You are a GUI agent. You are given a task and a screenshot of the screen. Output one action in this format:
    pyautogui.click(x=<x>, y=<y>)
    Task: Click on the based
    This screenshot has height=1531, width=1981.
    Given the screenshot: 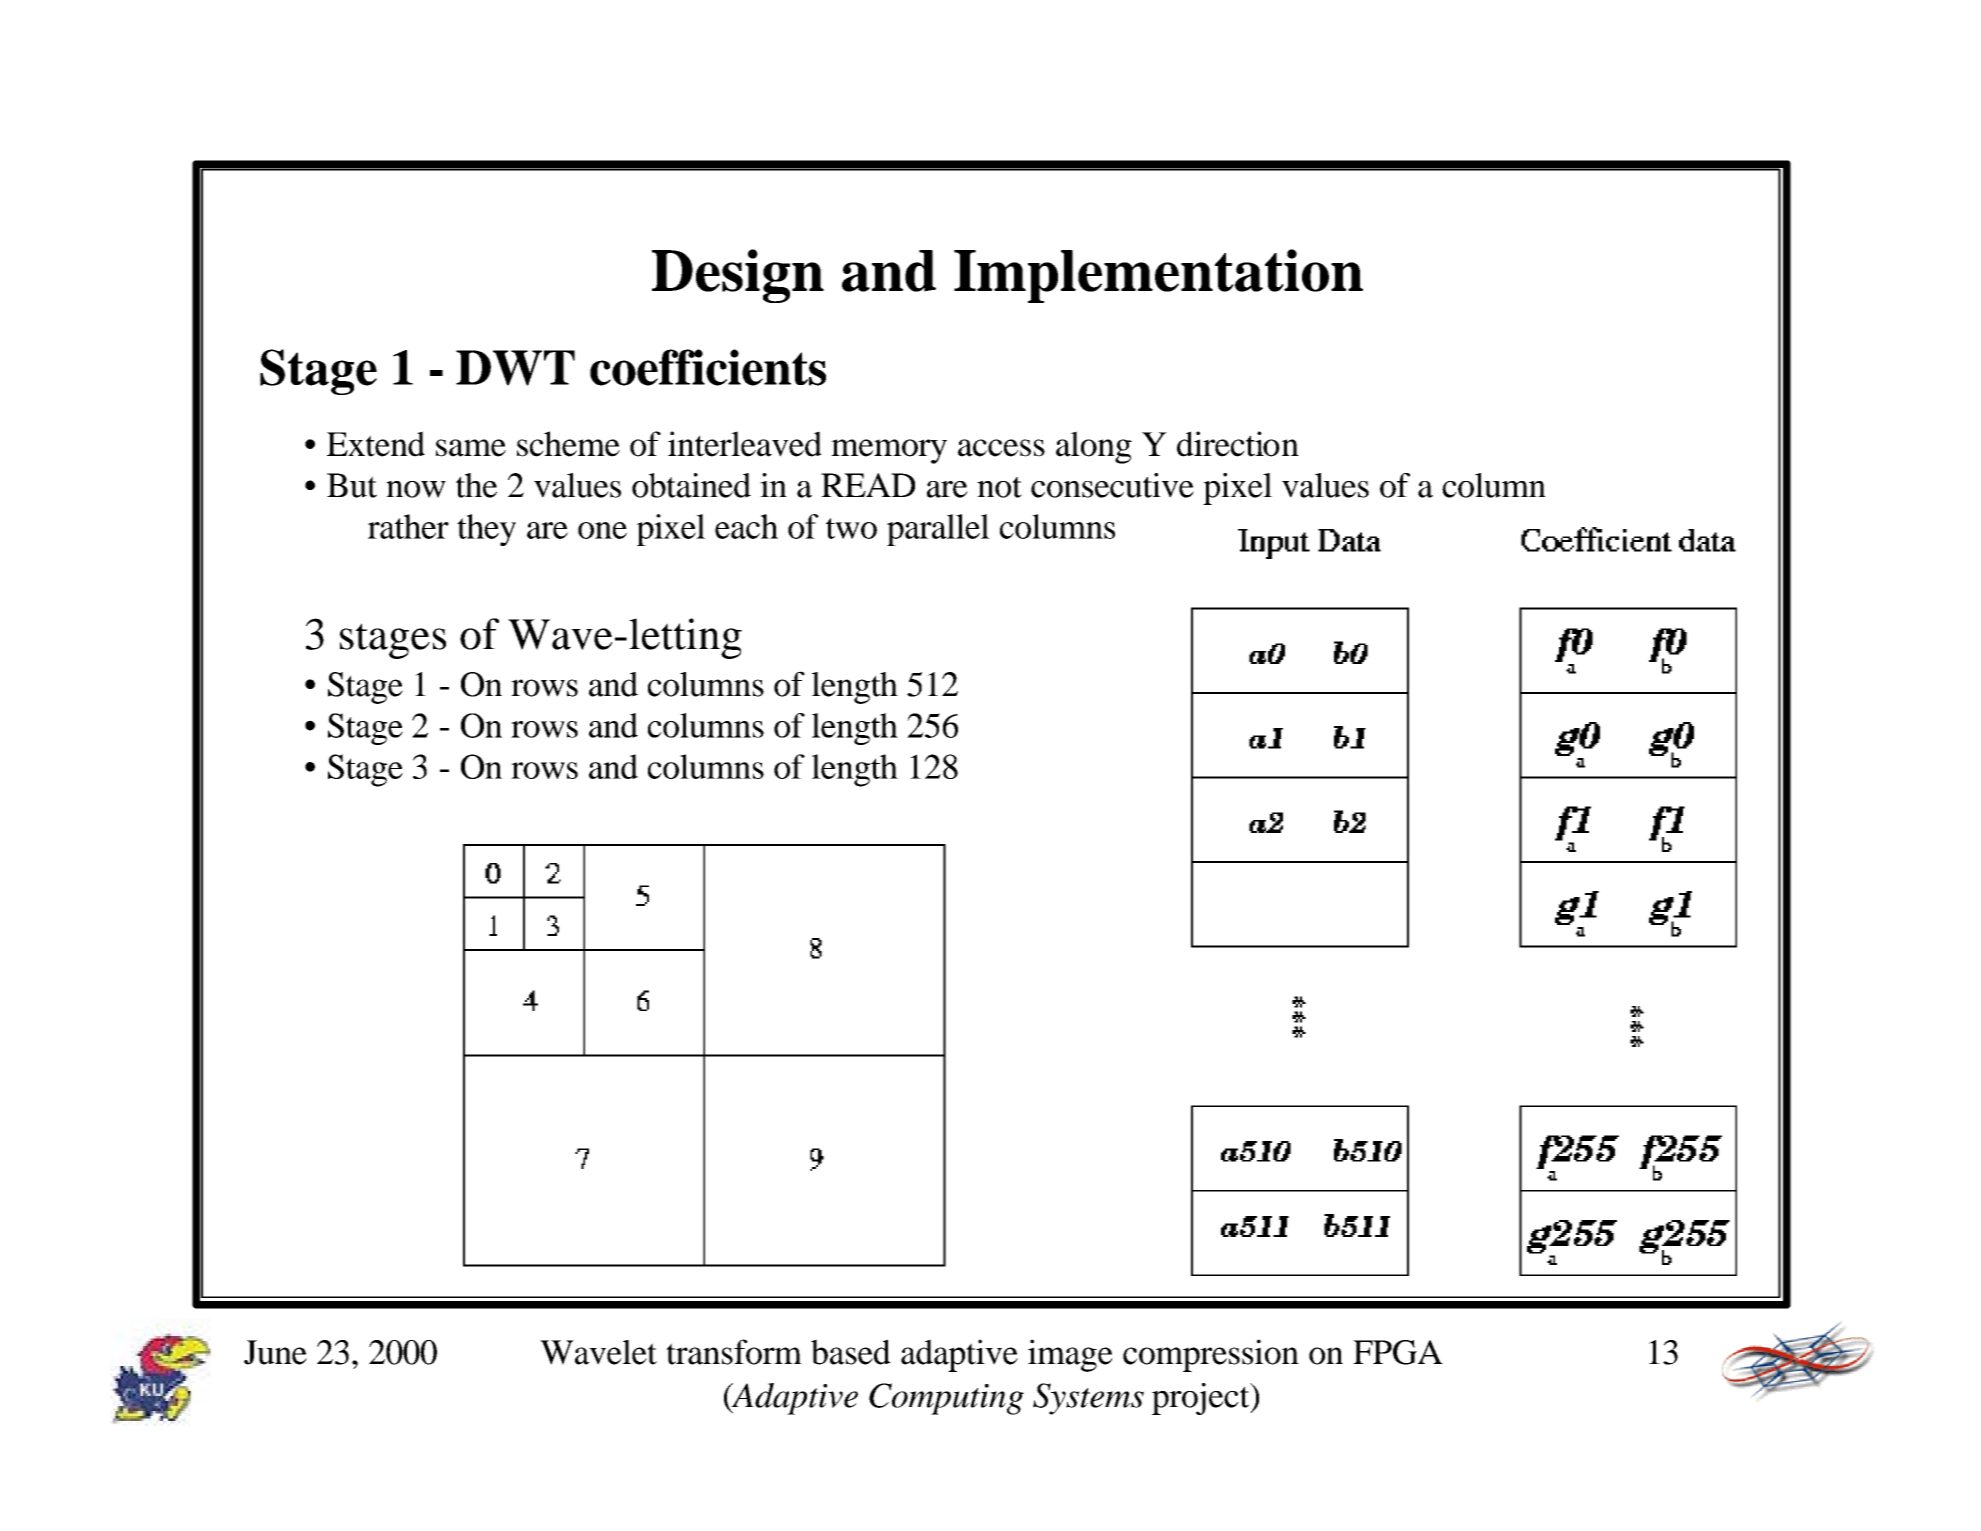 What is the action you would take?
    pyautogui.click(x=851, y=1352)
